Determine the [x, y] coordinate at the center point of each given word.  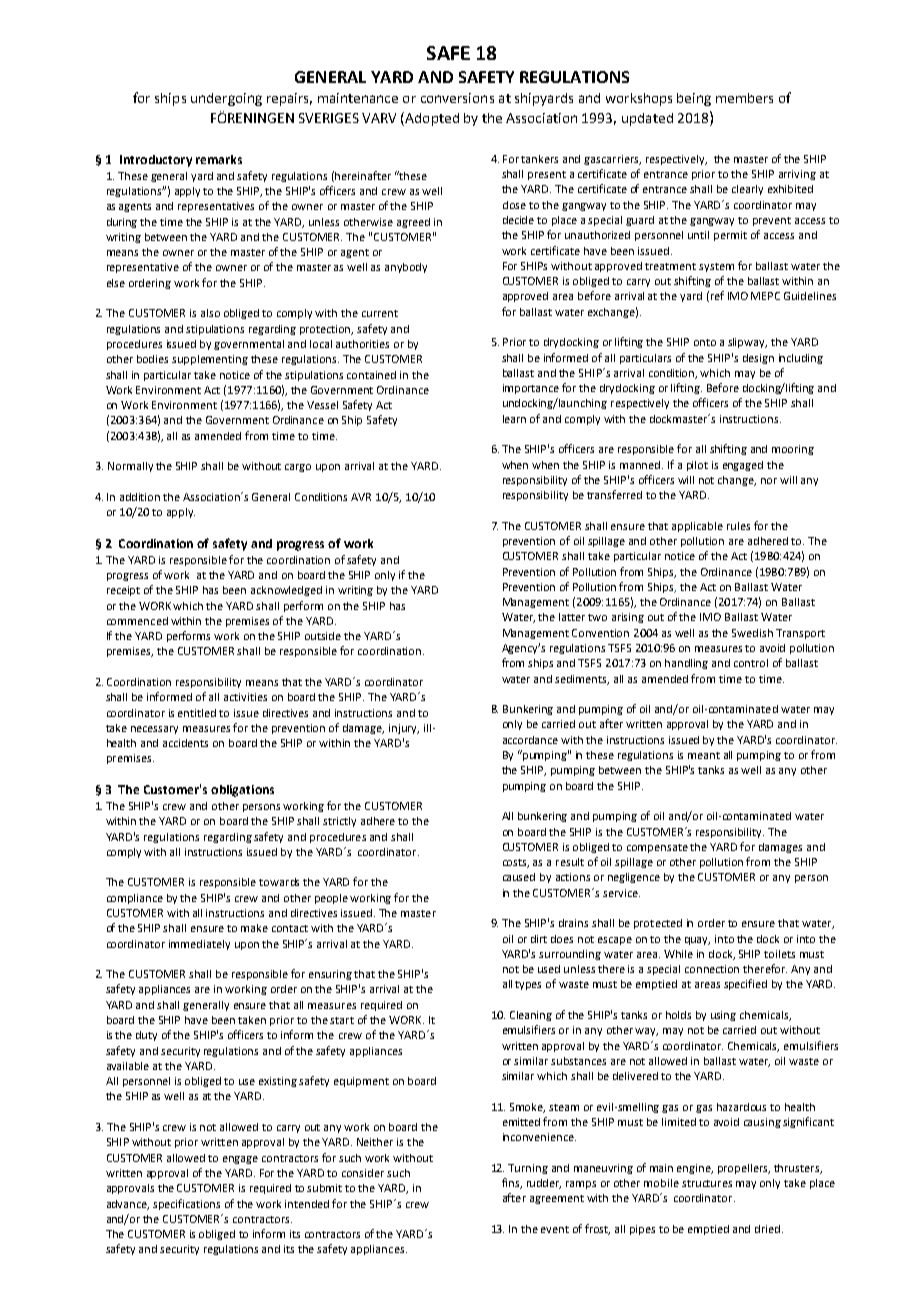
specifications [186, 1204]
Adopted [431, 119]
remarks [219, 159]
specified [745, 984]
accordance [530, 740]
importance [531, 389]
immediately [199, 945]
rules [738, 526]
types [528, 985]
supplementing [210, 360]
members [744, 98]
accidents [185, 743]
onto [705, 342]
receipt [123, 591]
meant [704, 755]
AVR [361, 497]
